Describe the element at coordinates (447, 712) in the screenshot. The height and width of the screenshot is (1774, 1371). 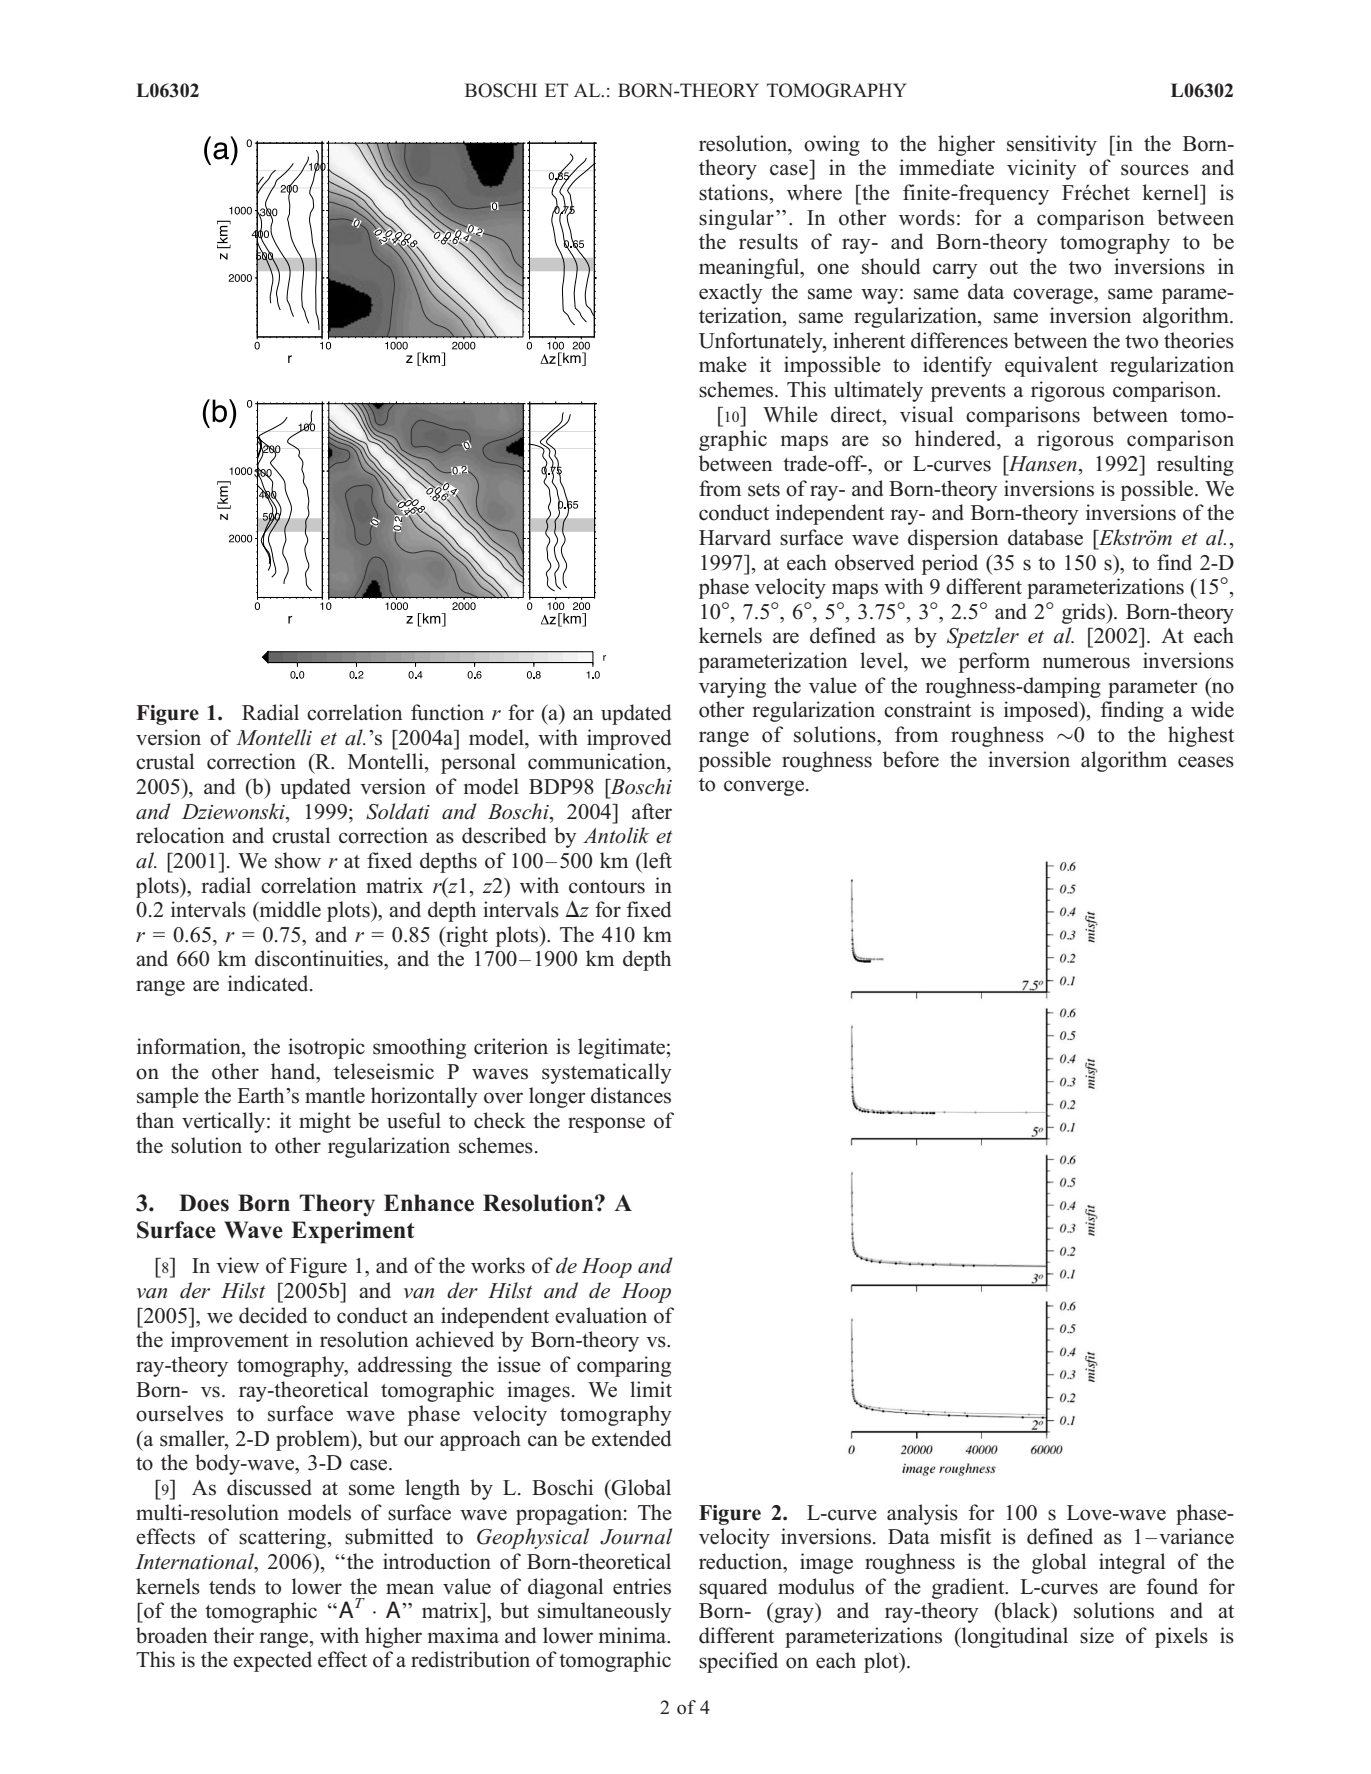
I see `function` at that location.
